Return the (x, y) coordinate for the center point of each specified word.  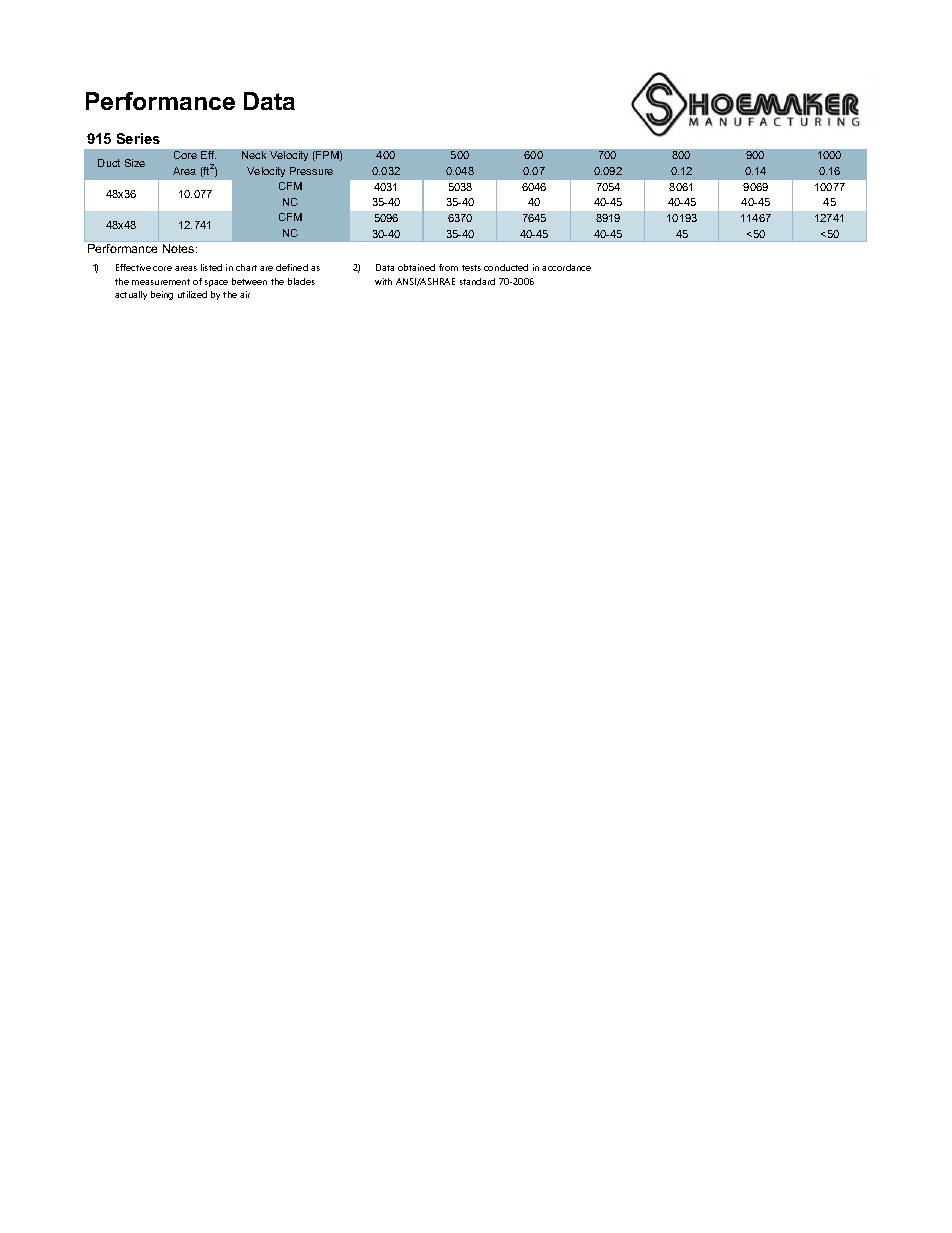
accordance (566, 267)
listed (211, 267)
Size (135, 163)
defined (292, 267)
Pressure (311, 171)
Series (138, 138)
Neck (254, 155)
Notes (180, 248)
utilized (192, 294)
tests (471, 268)
